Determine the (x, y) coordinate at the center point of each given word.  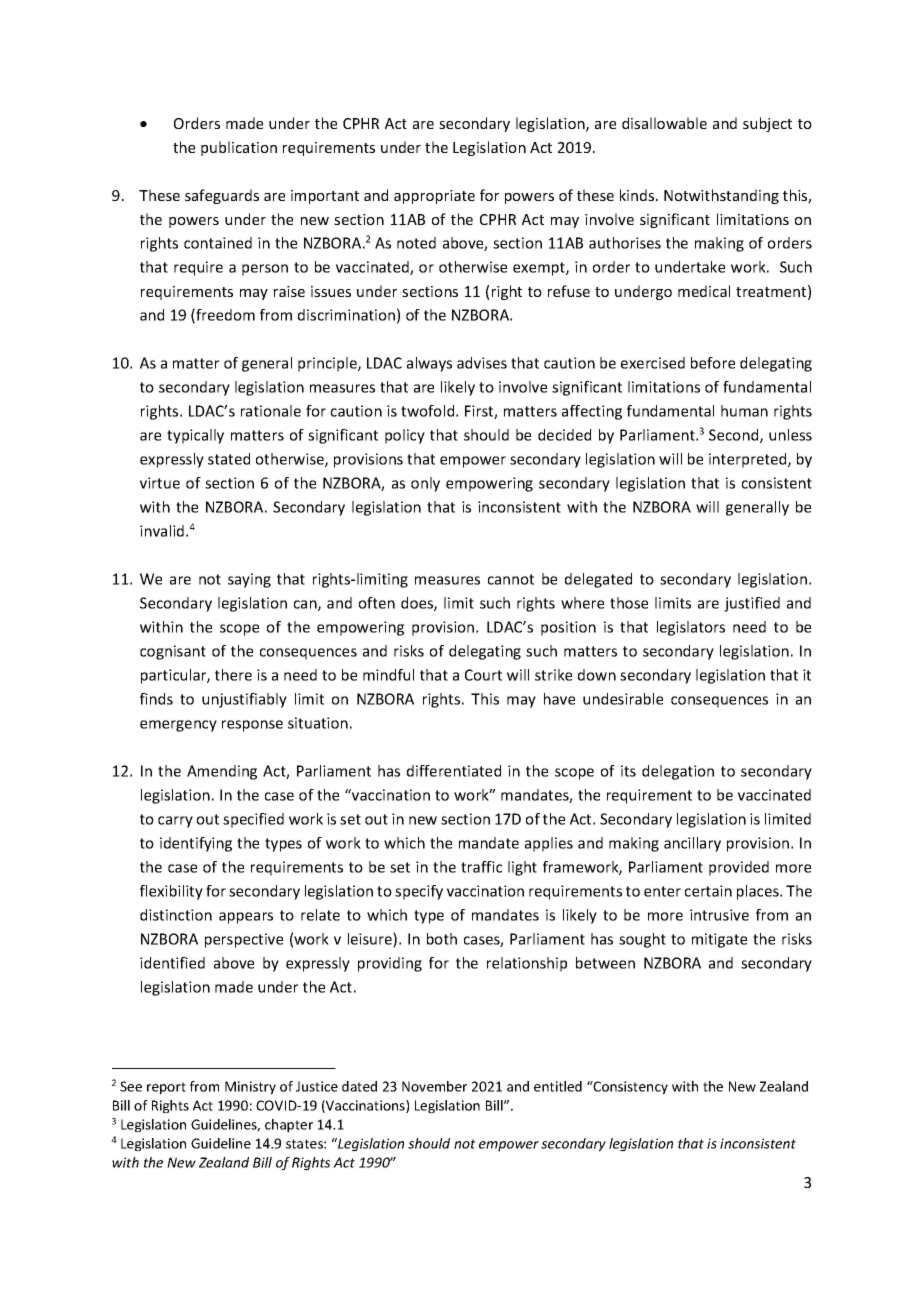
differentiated (454, 771)
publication (239, 148)
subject (767, 124)
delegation (678, 772)
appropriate (434, 197)
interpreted (749, 460)
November (434, 1086)
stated (229, 459)
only (425, 484)
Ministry (250, 1088)
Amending (222, 772)
